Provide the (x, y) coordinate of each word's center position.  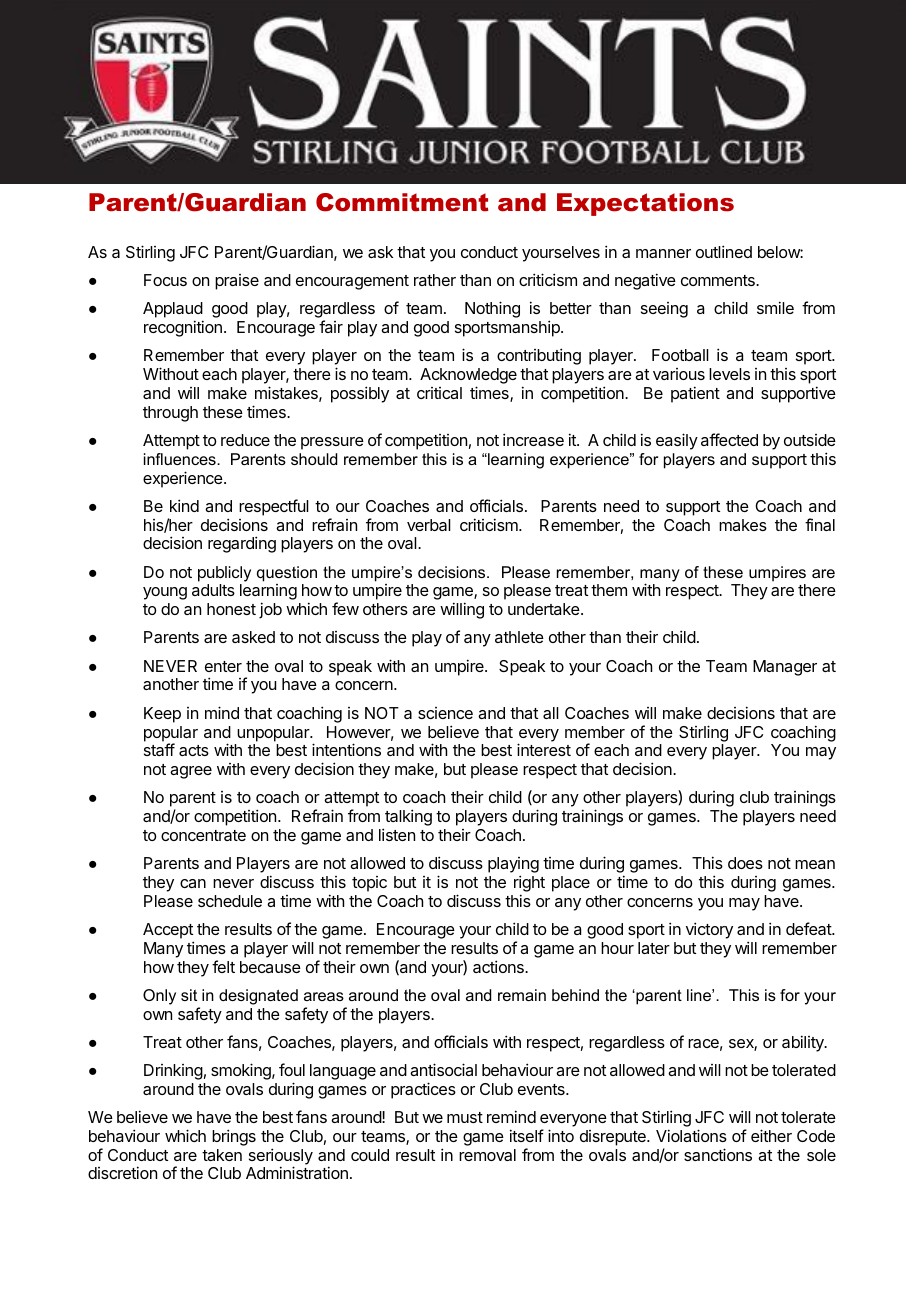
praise (237, 282)
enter (223, 666)
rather (435, 280)
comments (719, 280)
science (445, 713)
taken (222, 1155)
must (465, 1117)
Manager (785, 668)
